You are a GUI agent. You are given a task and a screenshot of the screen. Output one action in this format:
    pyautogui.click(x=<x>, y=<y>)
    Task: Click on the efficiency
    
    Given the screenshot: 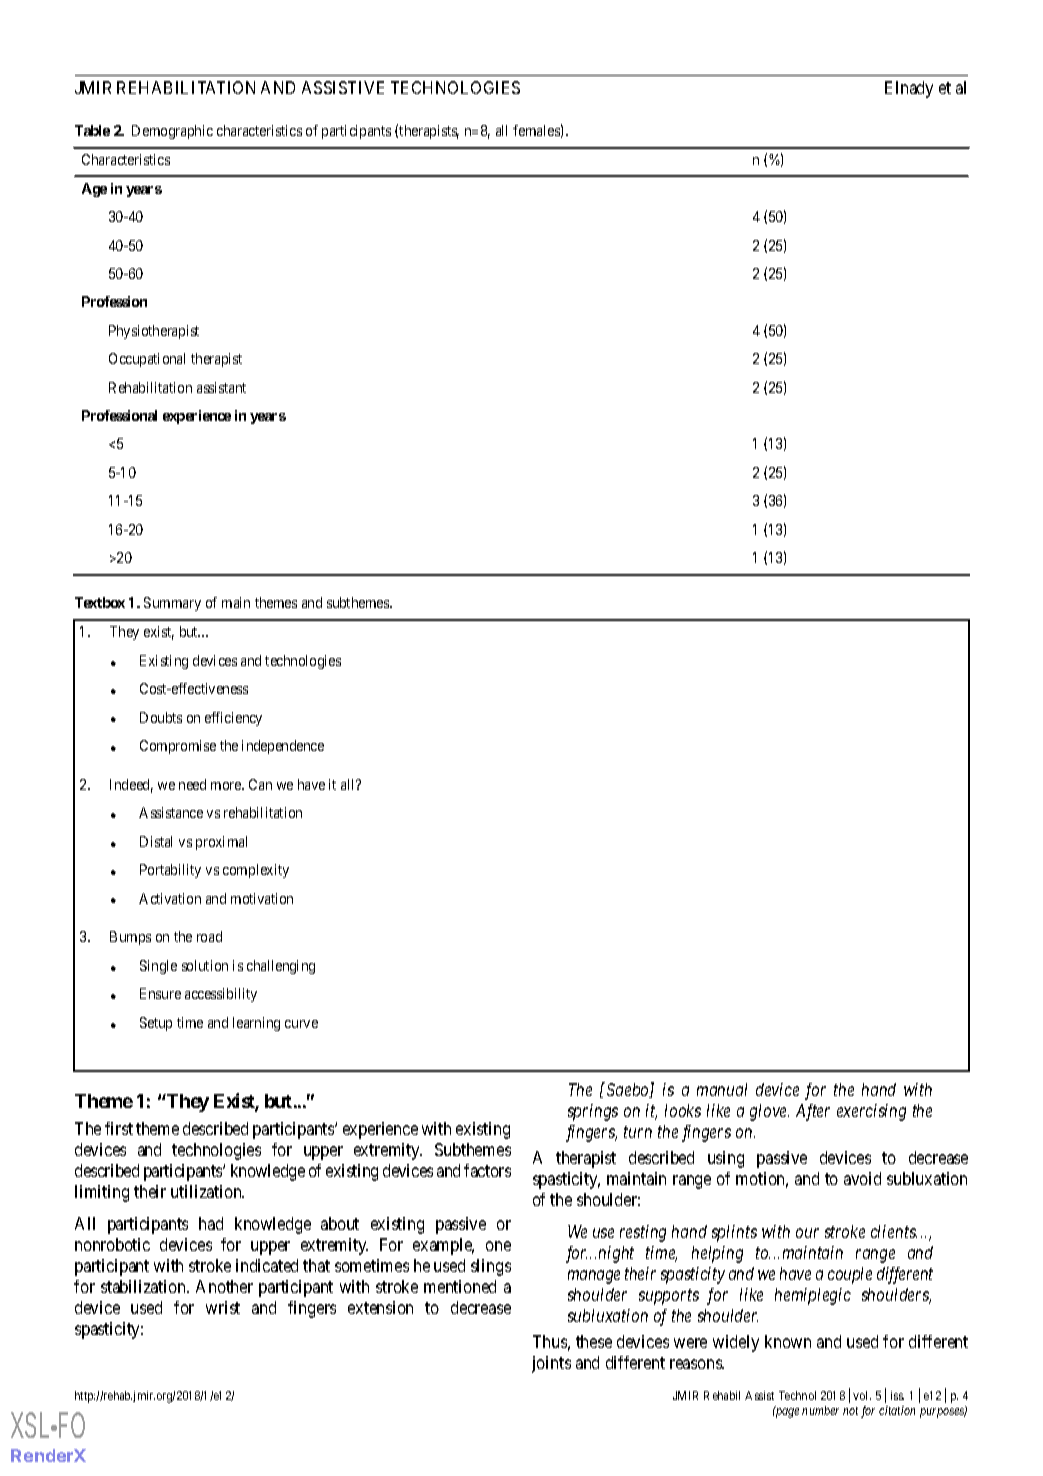 What is the action you would take?
    pyautogui.click(x=233, y=719)
